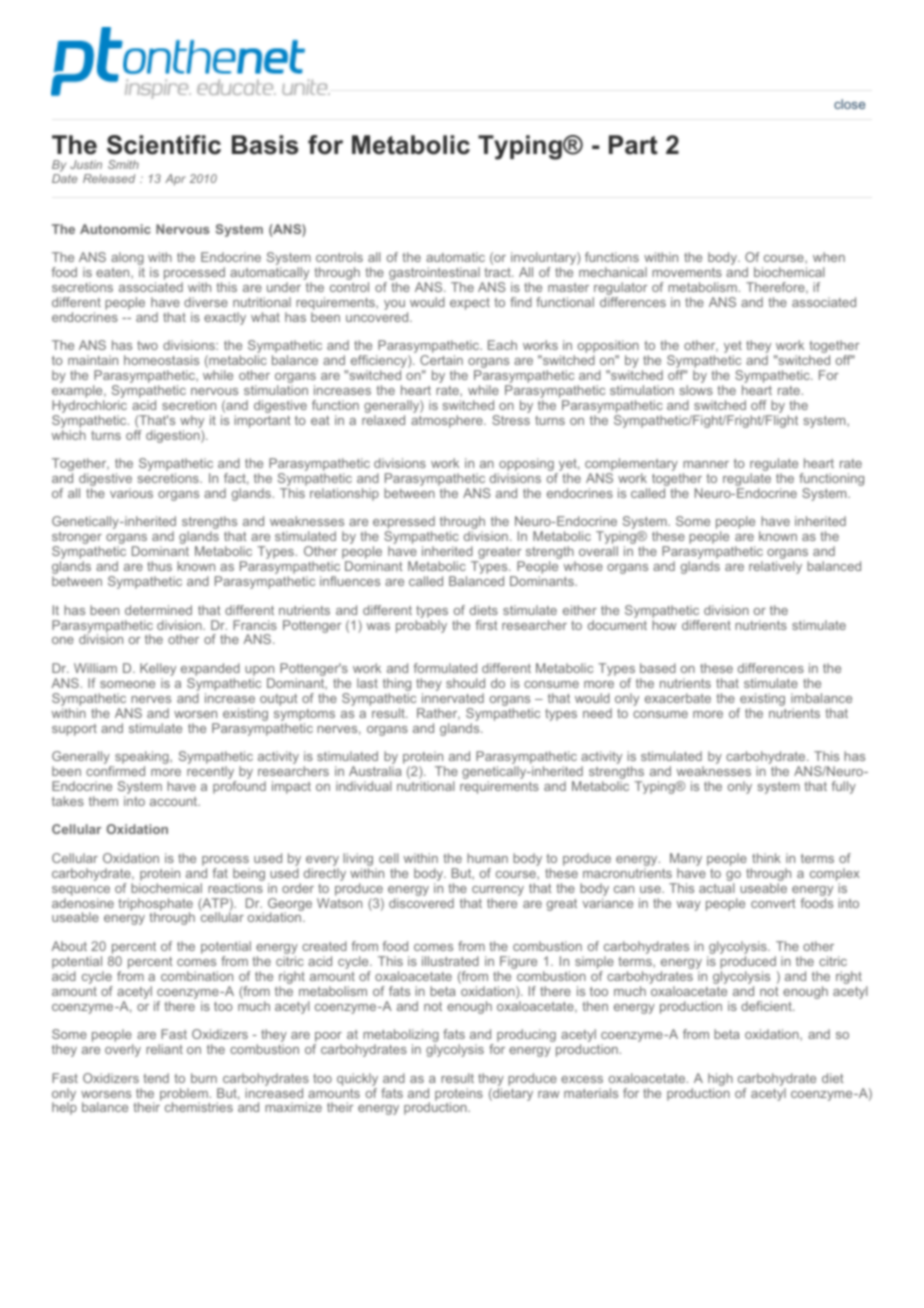 The image size is (924, 1308). I want to click on metabolizing, so click(401, 1037).
